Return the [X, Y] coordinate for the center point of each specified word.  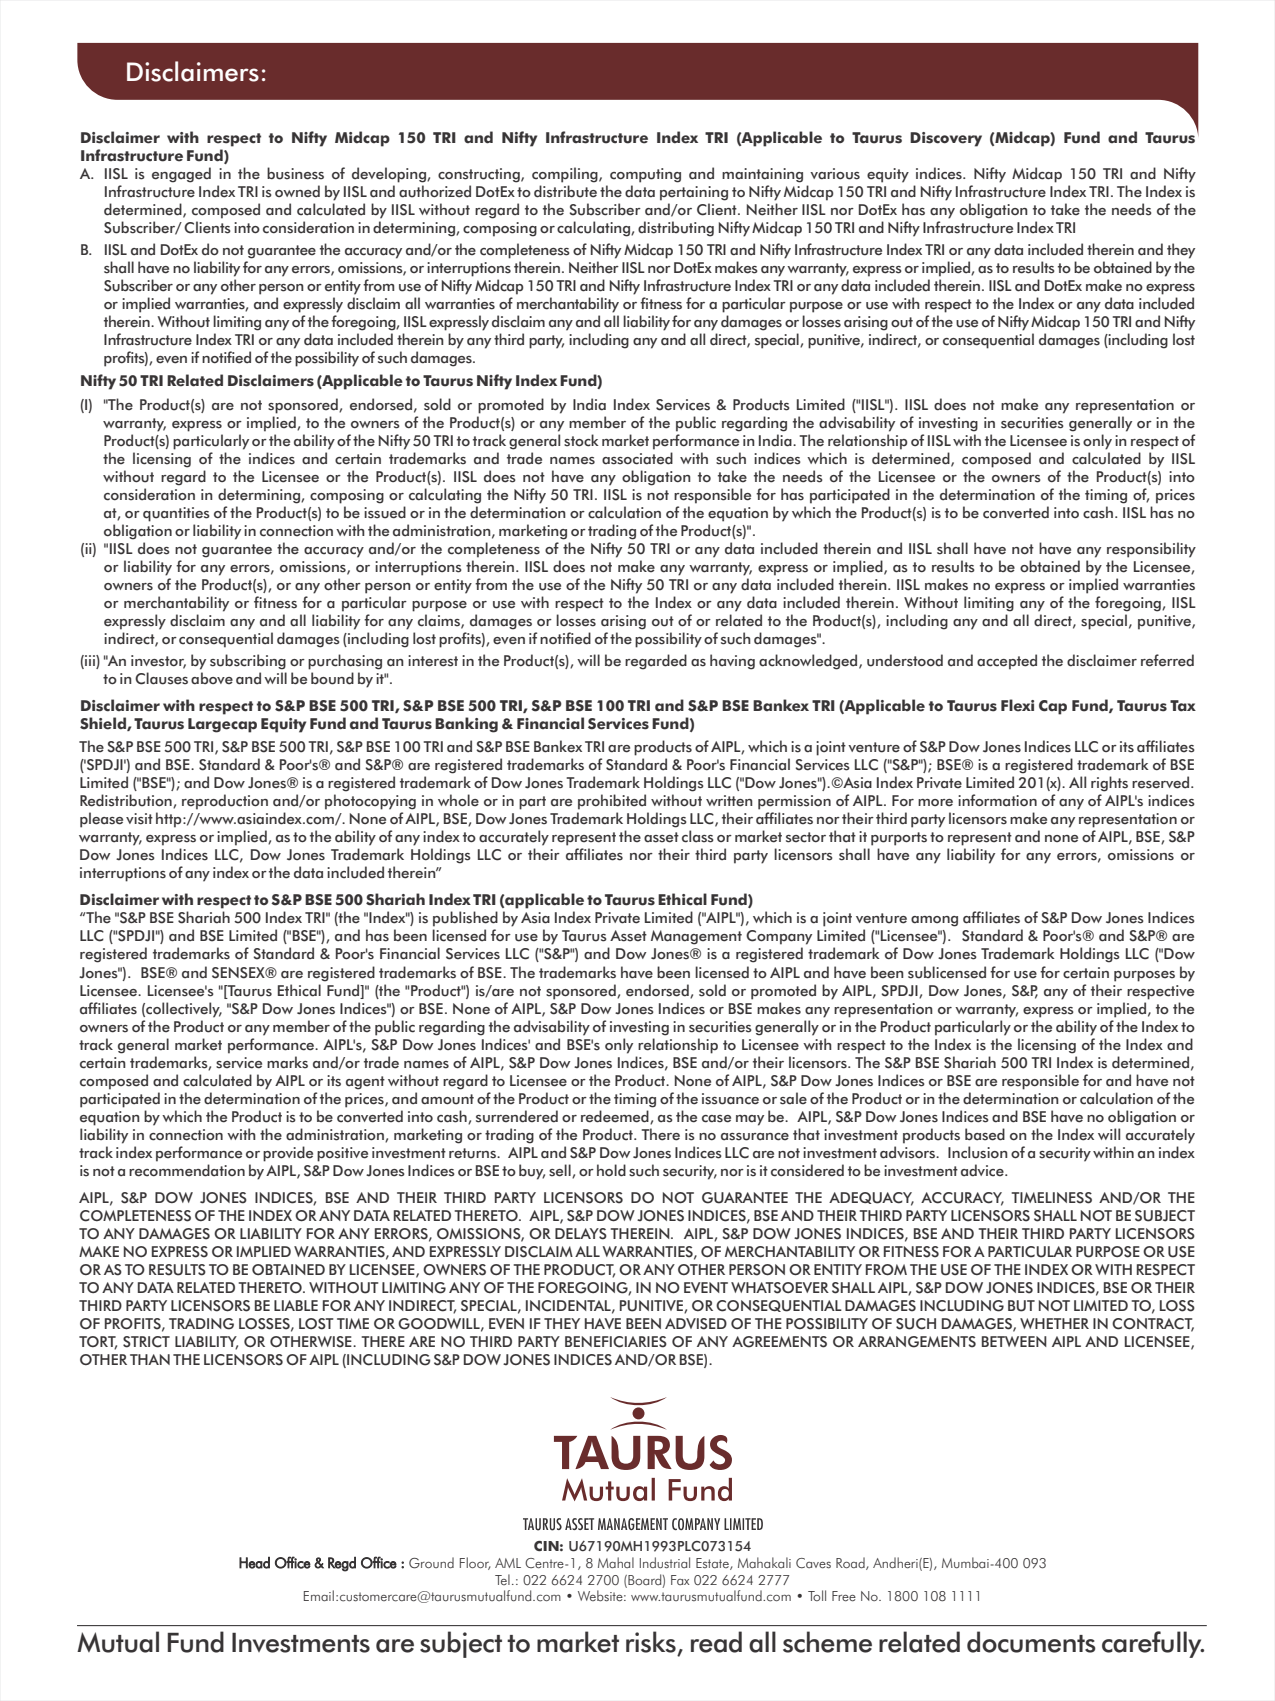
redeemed [616, 1117]
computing [645, 175]
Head [254, 1563]
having [732, 662]
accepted [1007, 662]
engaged [181, 175]
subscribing [248, 662]
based [985, 1134]
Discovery [946, 139]
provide [288, 1154]
